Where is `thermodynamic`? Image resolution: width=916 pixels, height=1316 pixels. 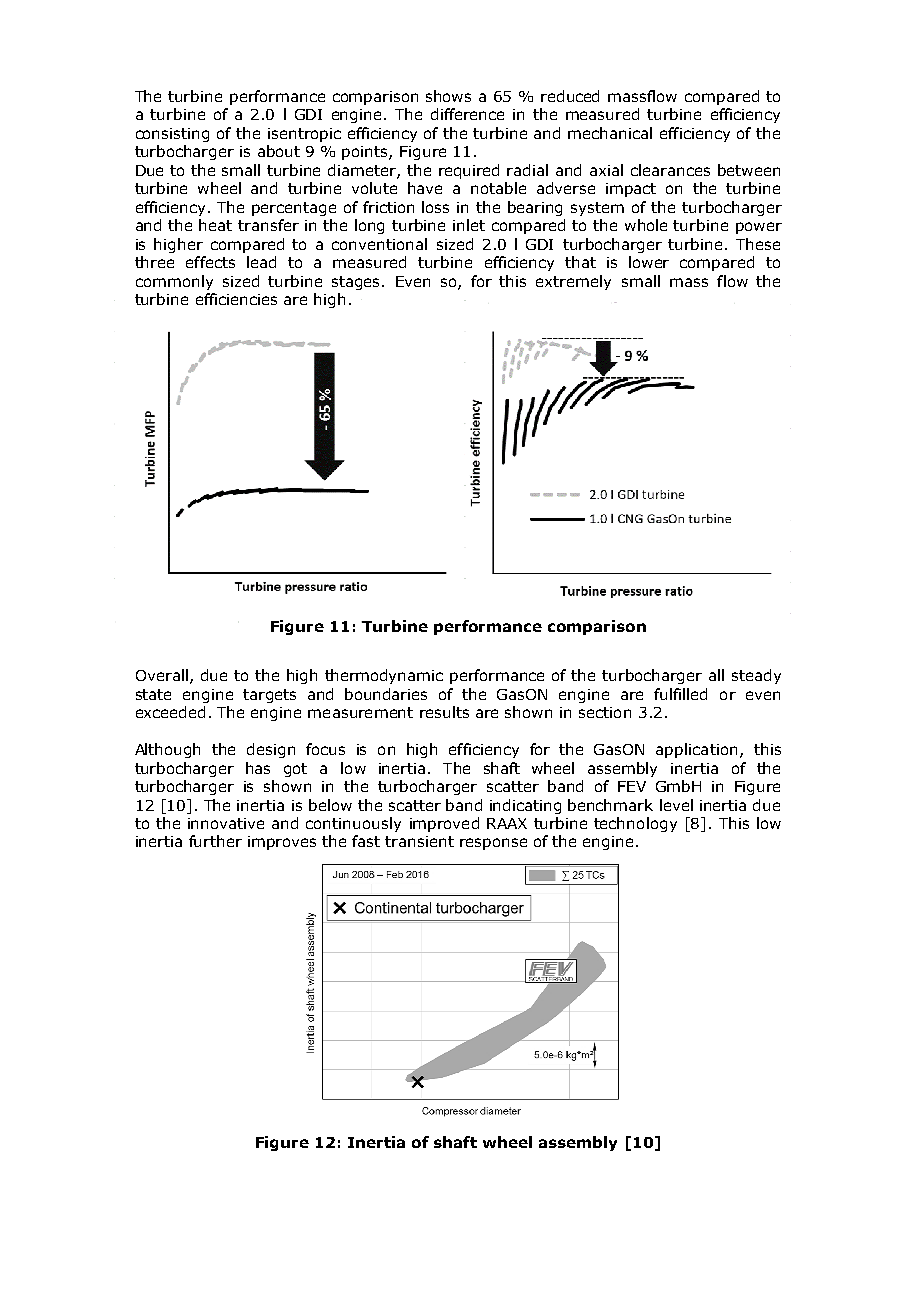 thermodynamic is located at coordinates (384, 676).
